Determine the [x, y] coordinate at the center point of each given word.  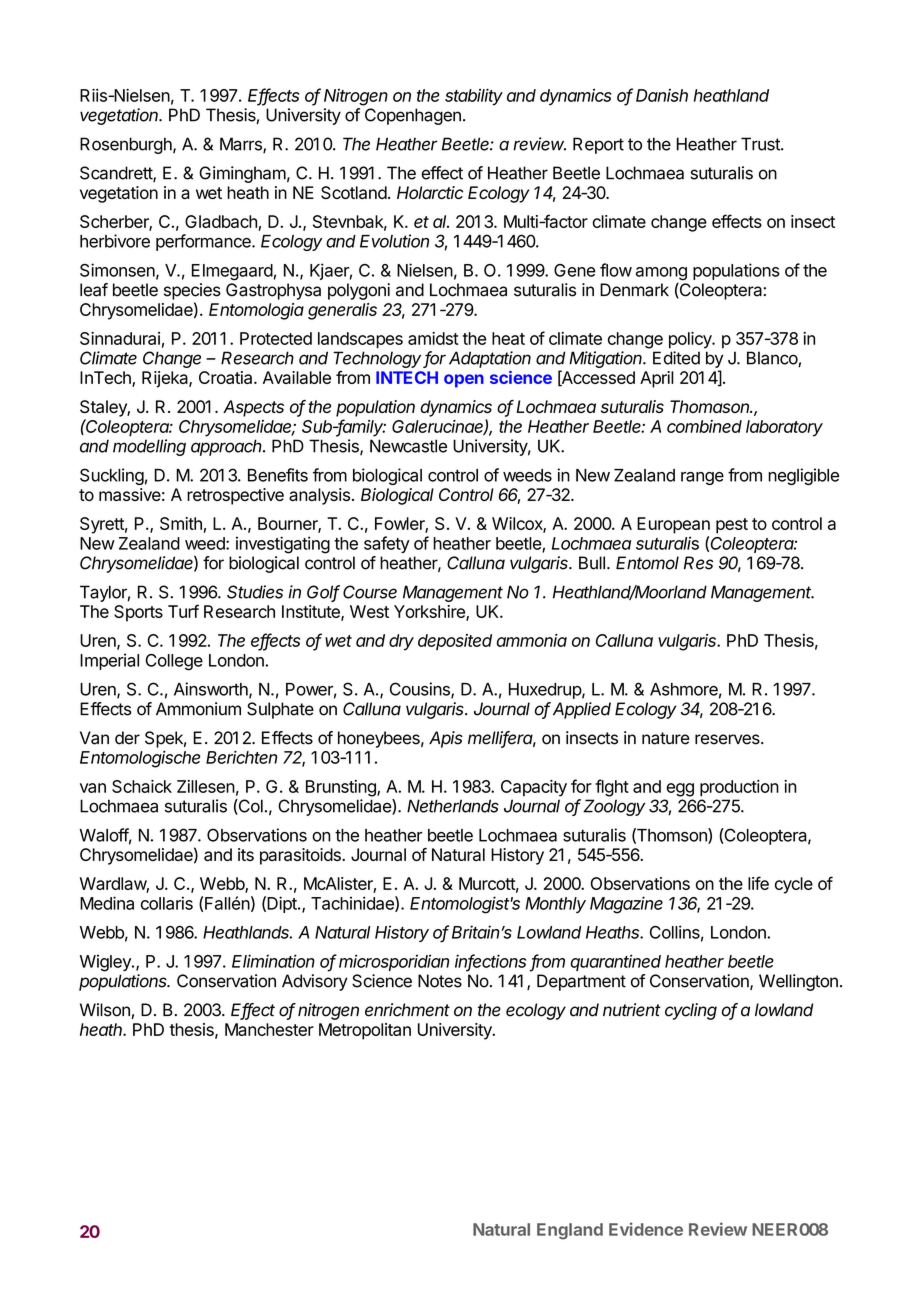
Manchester [269, 1029]
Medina [107, 903]
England [570, 1231]
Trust [761, 144]
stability [474, 97]
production [739, 788]
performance [204, 242]
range [702, 478]
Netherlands [453, 806]
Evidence [646, 1229]
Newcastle [408, 446]
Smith [181, 523]
